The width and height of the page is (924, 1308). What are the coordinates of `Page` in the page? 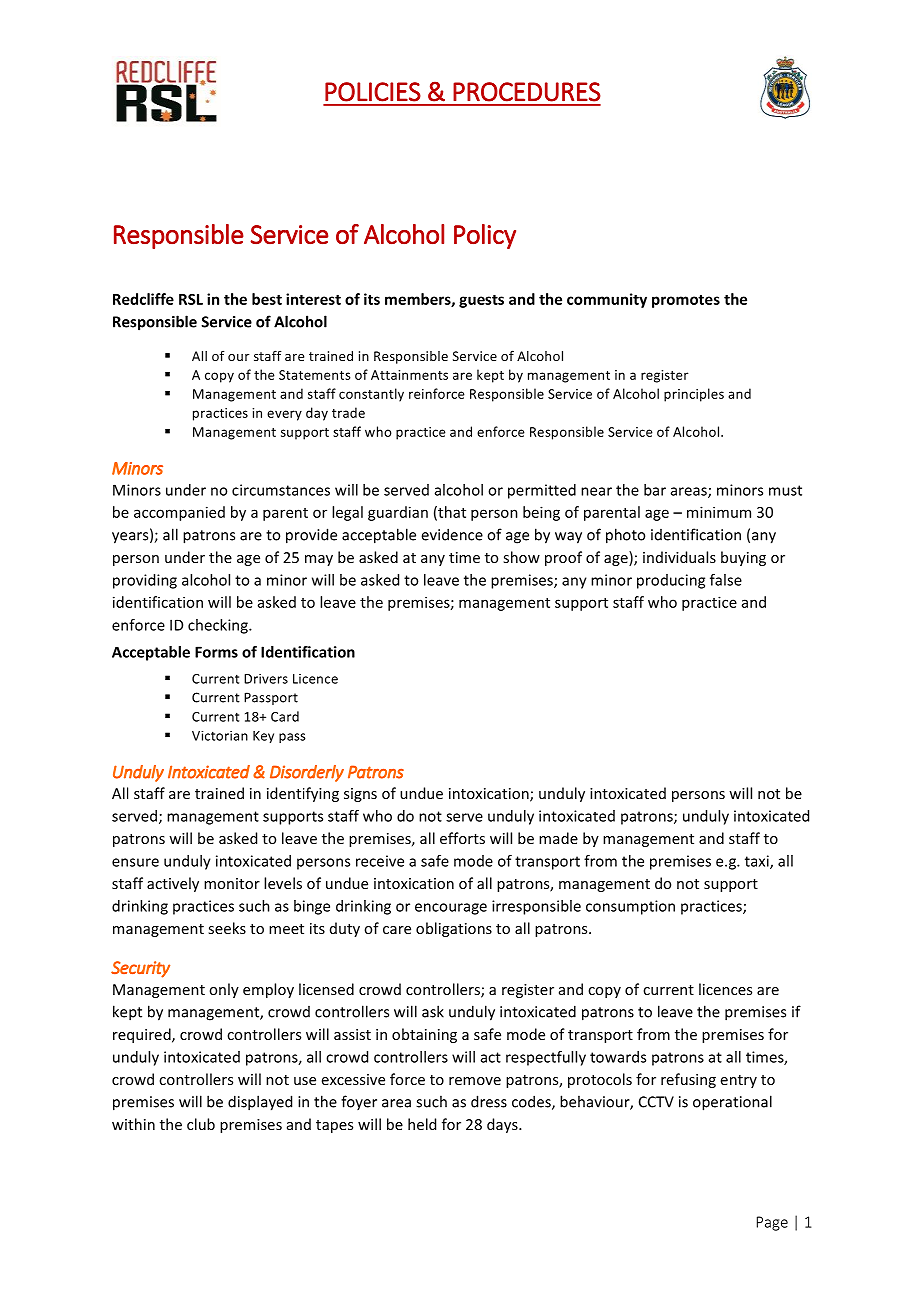 It's located at (772, 1223).
